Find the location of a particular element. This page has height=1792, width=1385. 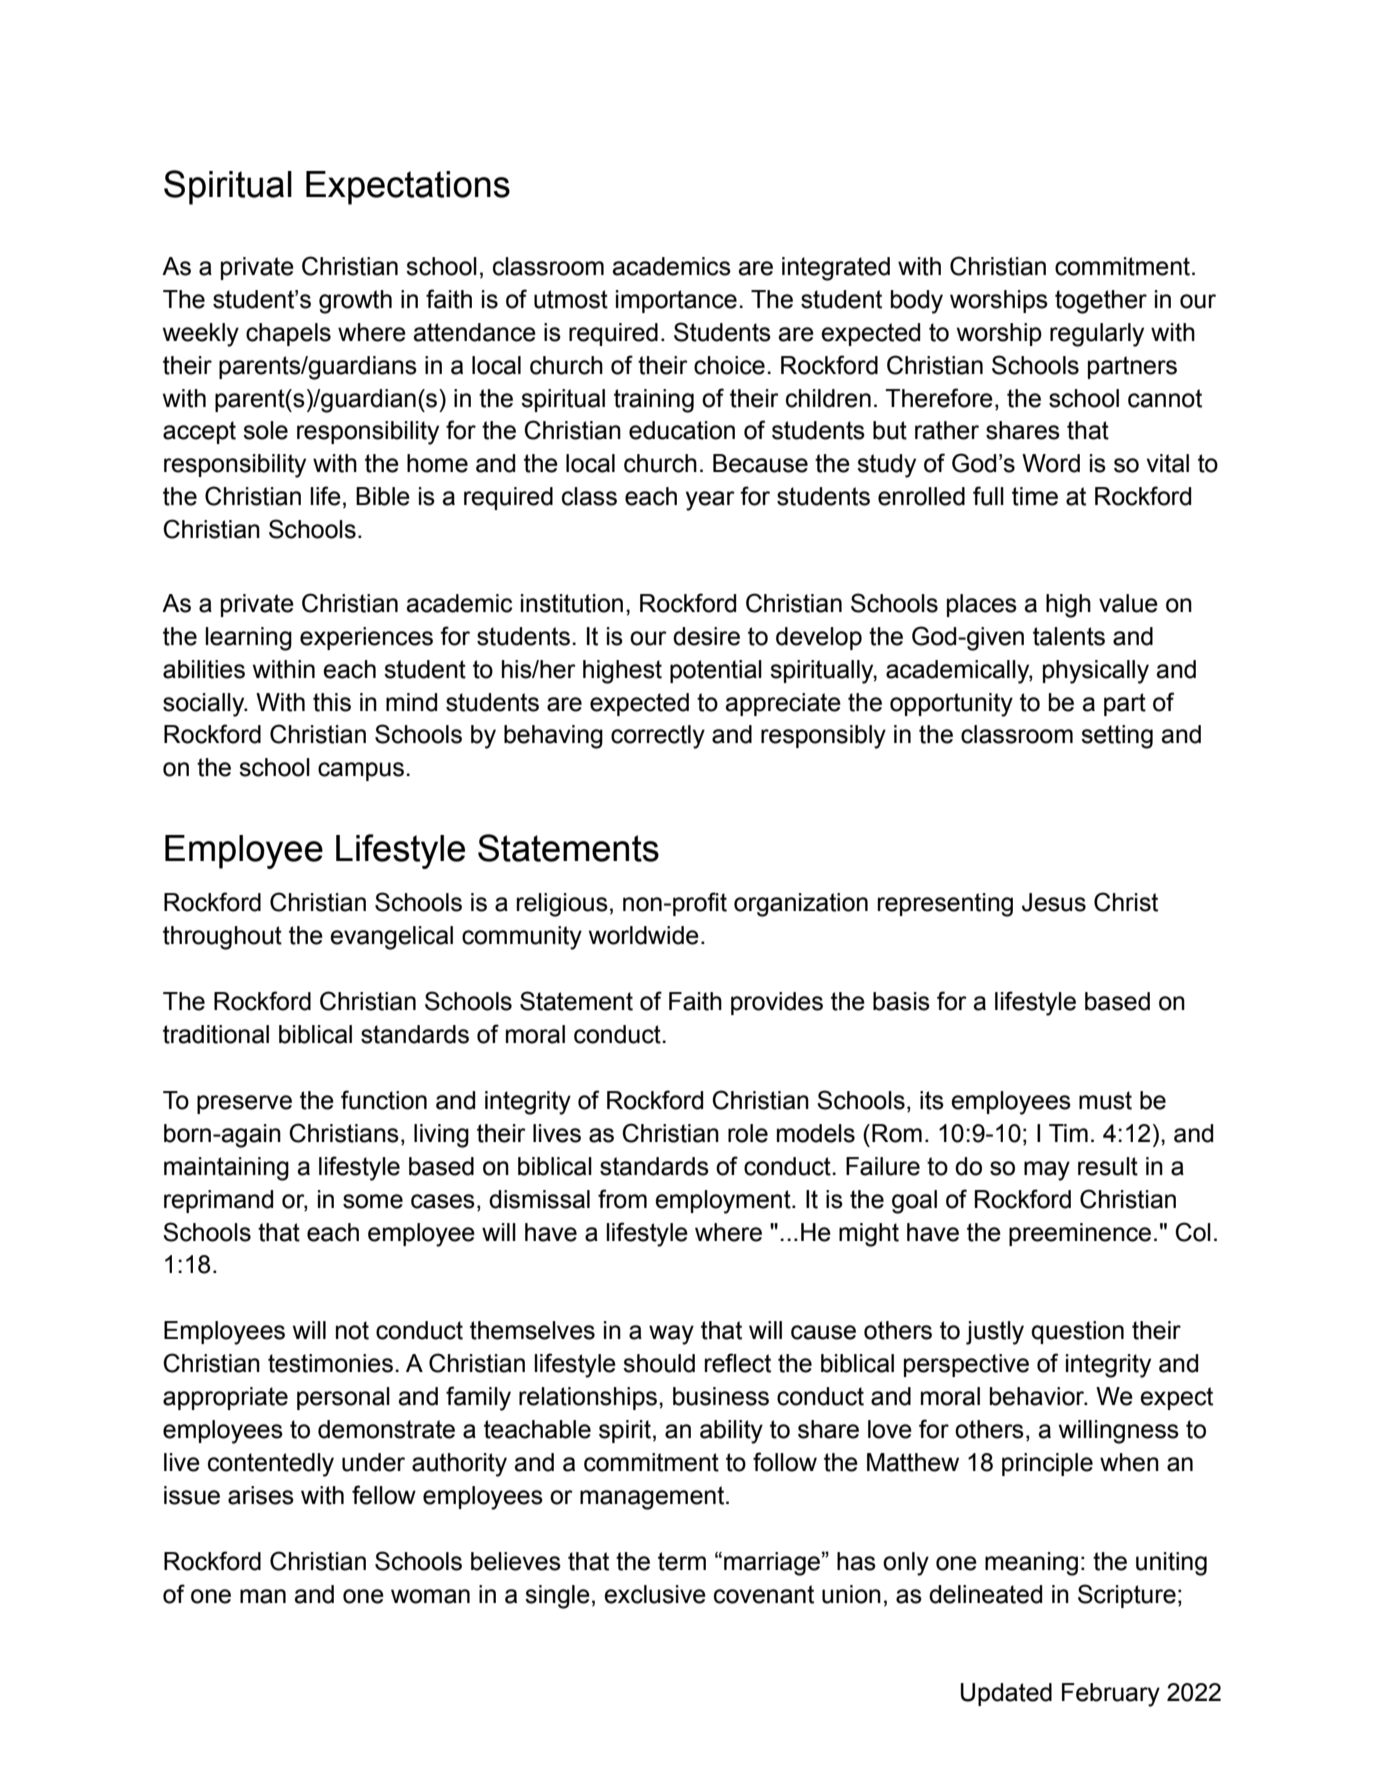

worldwide is located at coordinates (644, 935).
